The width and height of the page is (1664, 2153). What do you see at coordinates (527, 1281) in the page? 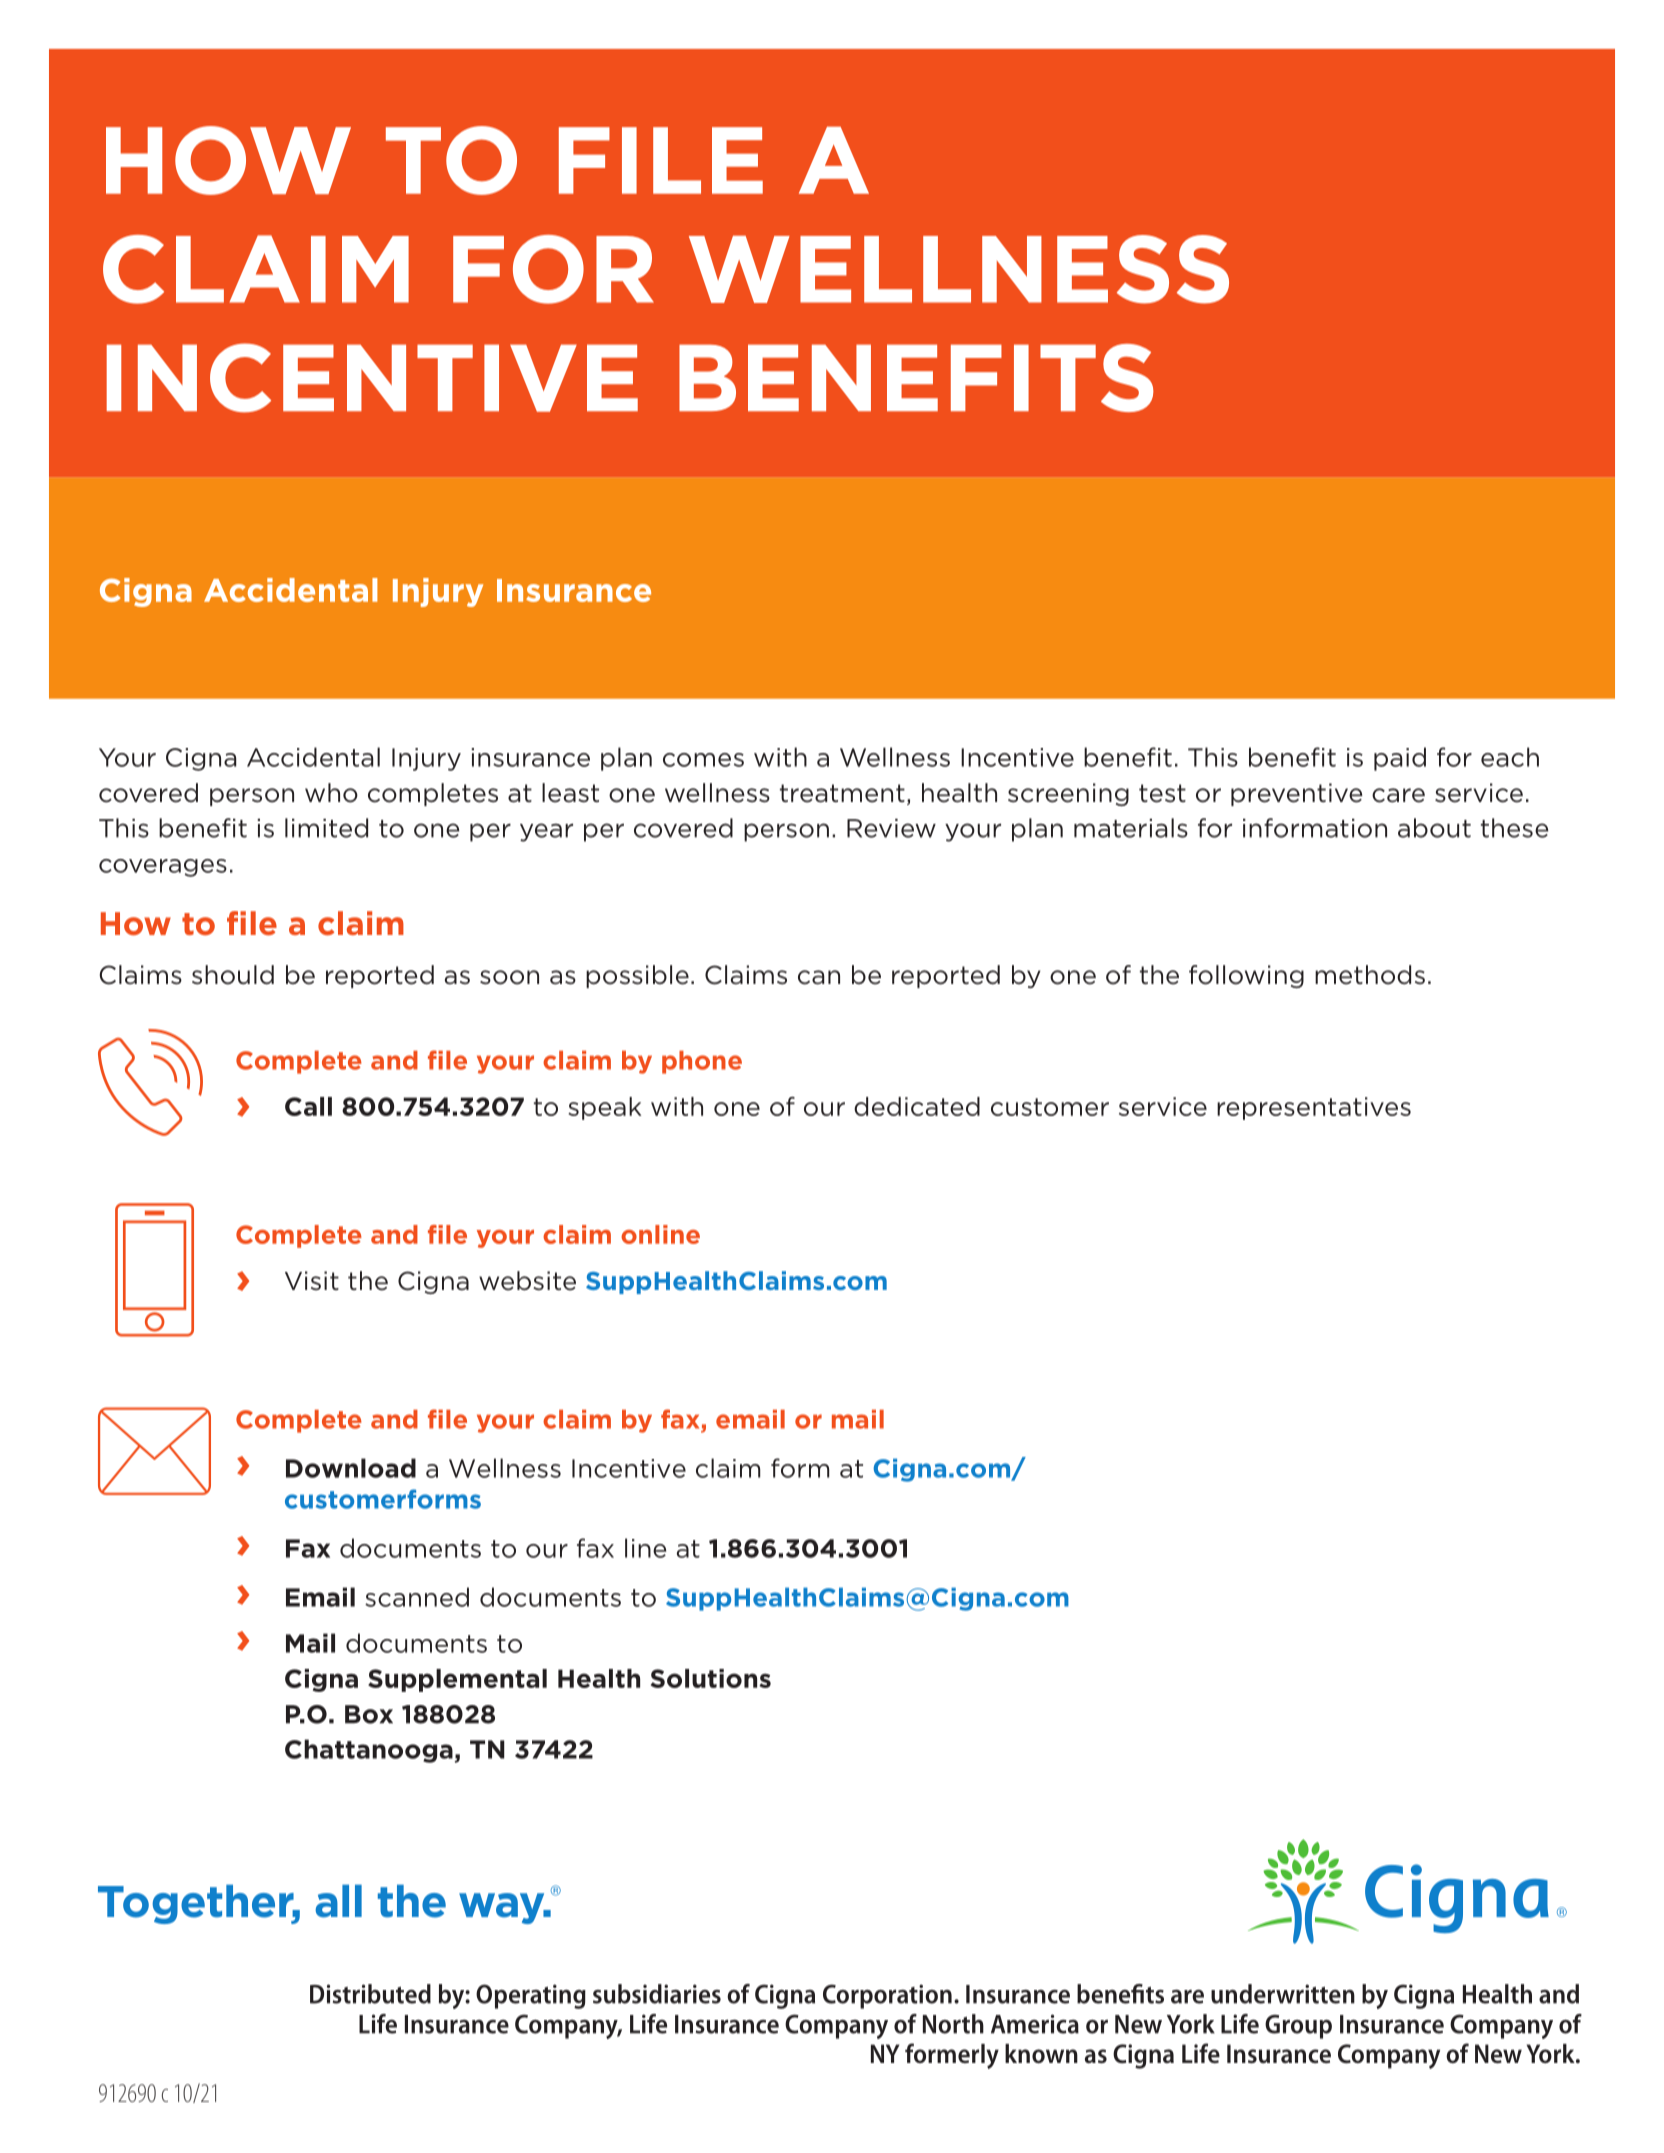
I see `website` at bounding box center [527, 1281].
